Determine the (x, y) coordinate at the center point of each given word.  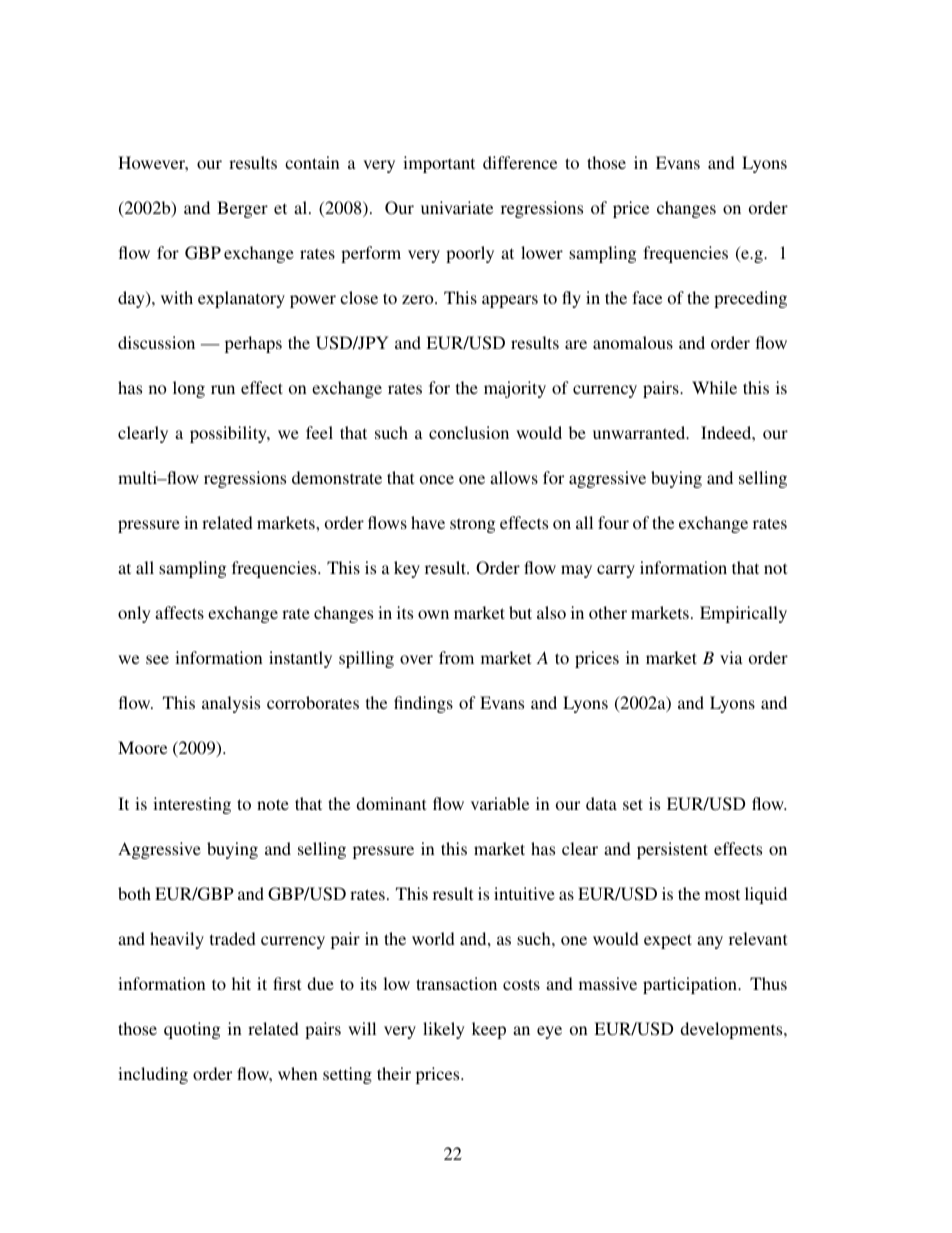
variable (500, 803)
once (437, 479)
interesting (192, 805)
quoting (192, 1030)
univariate (457, 207)
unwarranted (640, 432)
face (647, 297)
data (601, 803)
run (223, 389)
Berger (242, 209)
